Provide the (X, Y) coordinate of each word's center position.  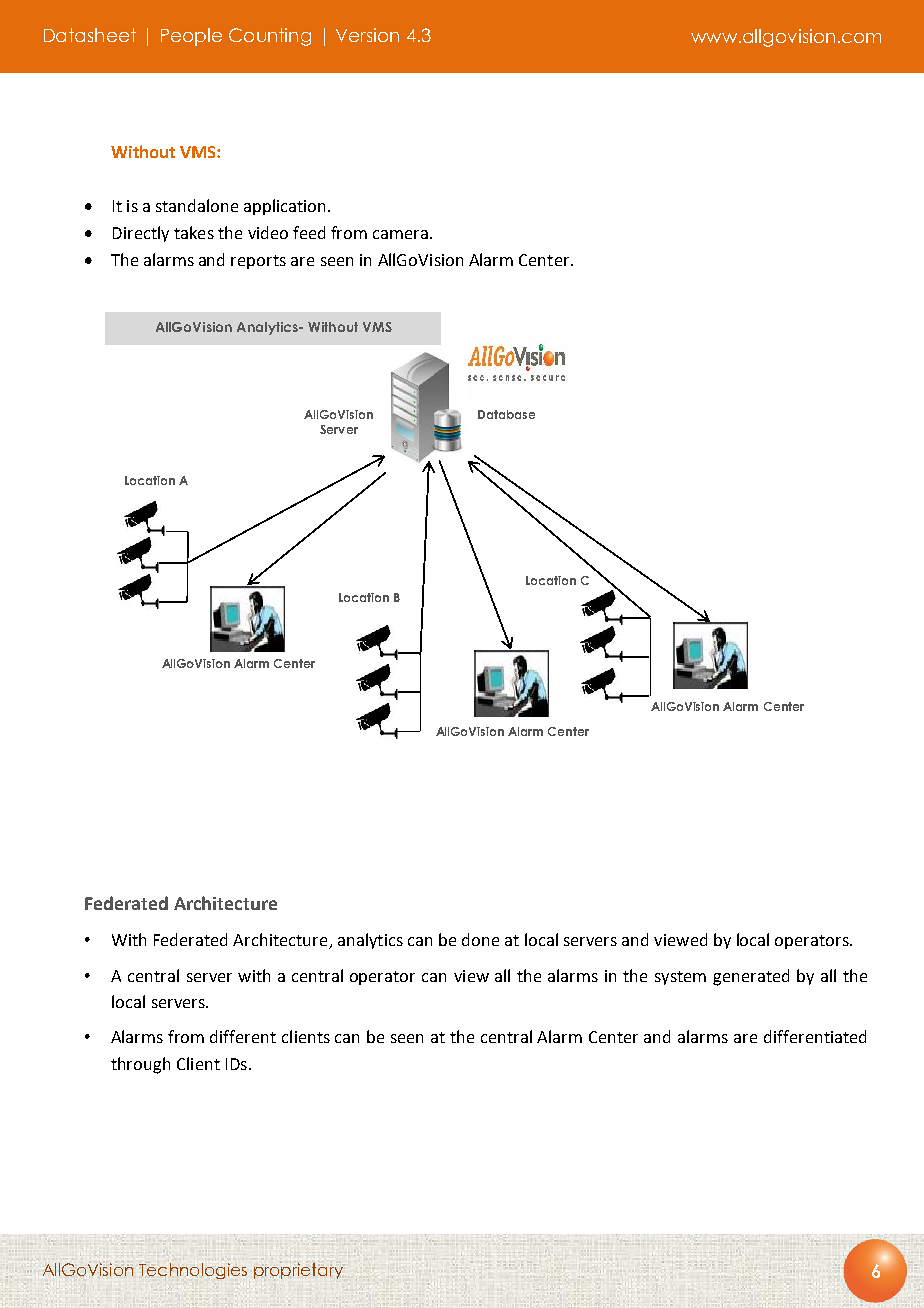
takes (194, 232)
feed (309, 232)
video (268, 232)
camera (400, 234)
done (480, 939)
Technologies (193, 1271)
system (680, 978)
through (140, 1065)
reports (258, 262)
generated (751, 977)
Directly (141, 234)
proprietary (298, 1270)
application (286, 207)
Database (506, 414)
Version (367, 35)
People (191, 37)
